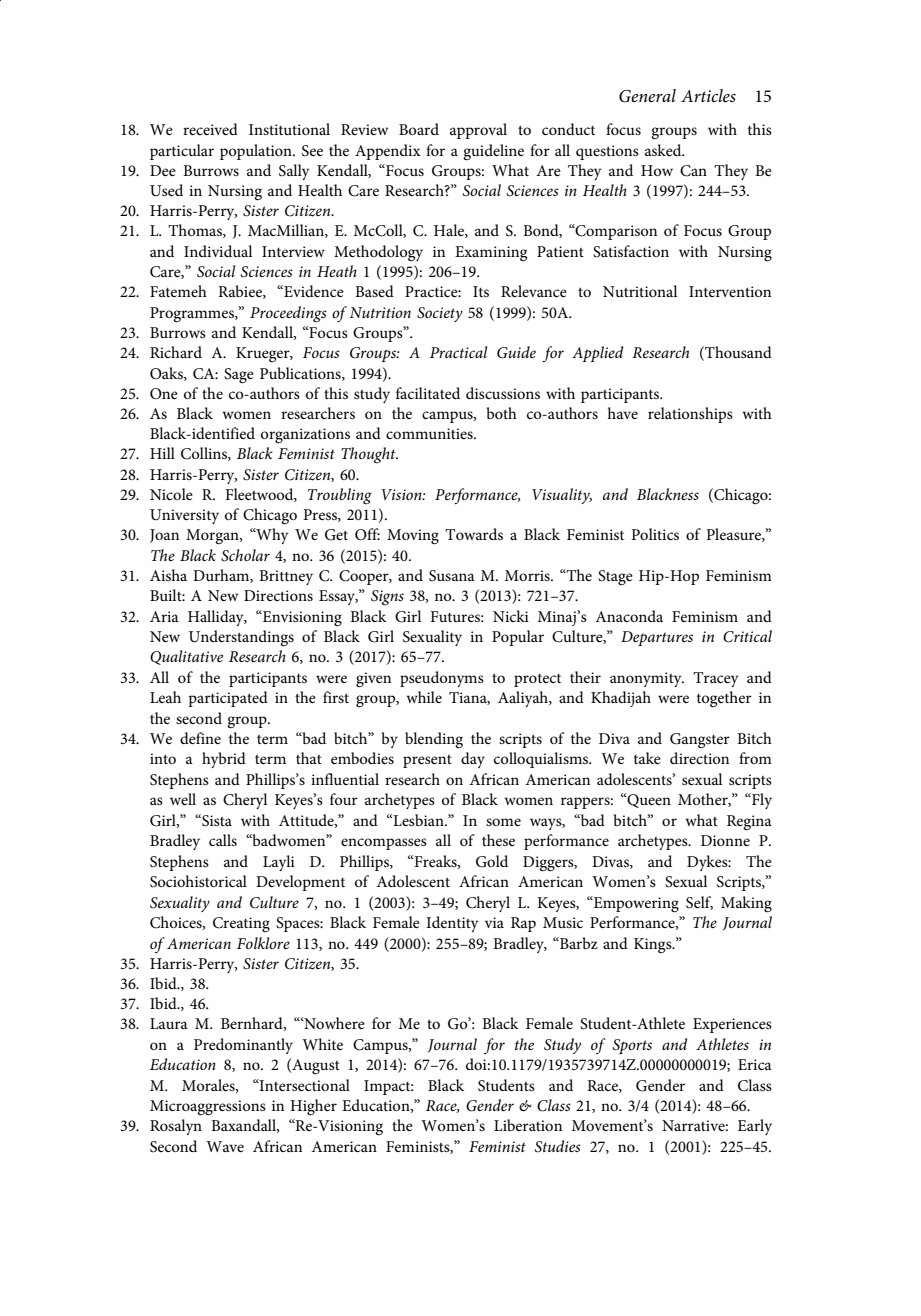 The height and width of the screenshot is (1316, 921). I want to click on approval, so click(478, 131).
